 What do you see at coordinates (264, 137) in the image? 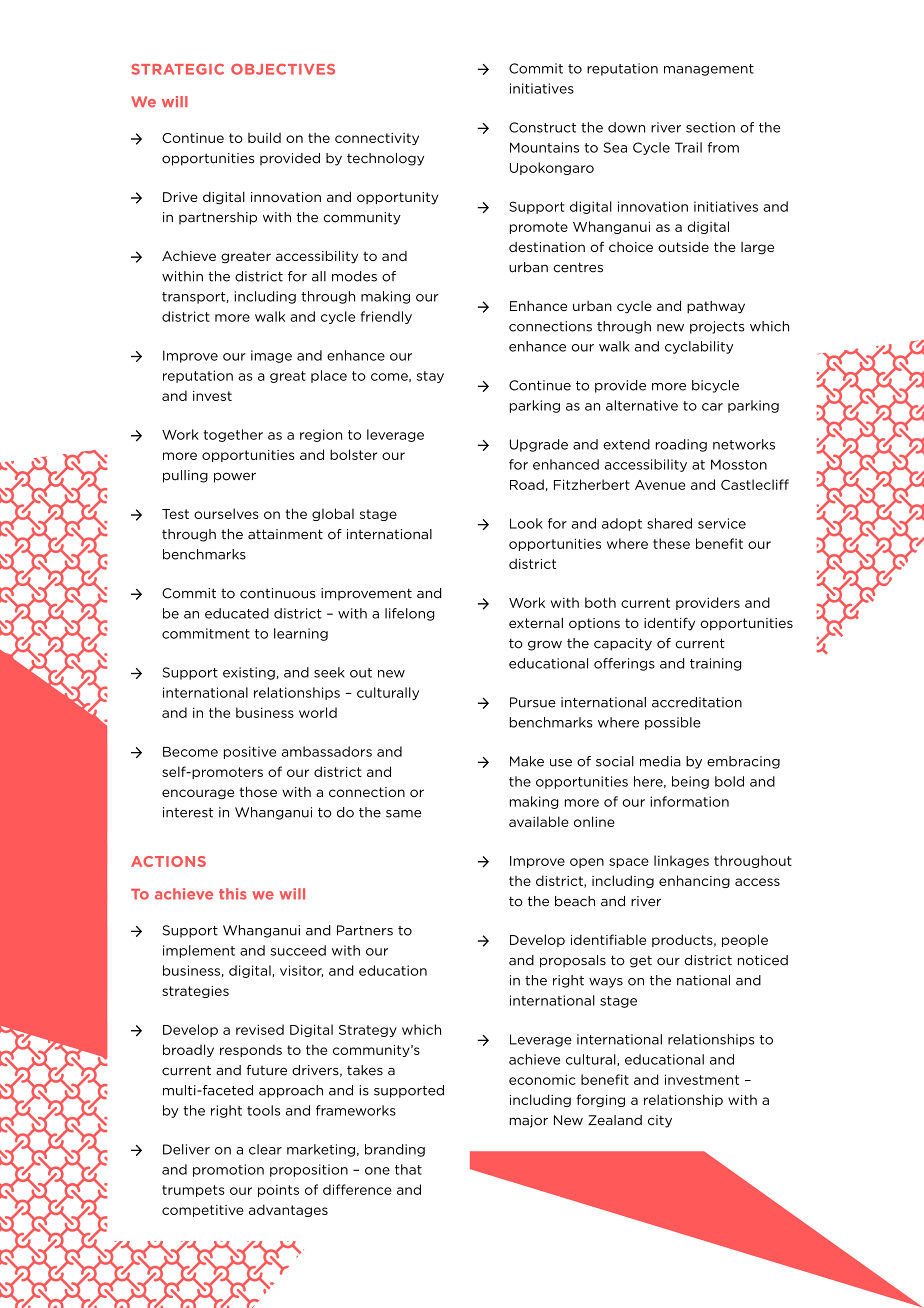
I see `build` at bounding box center [264, 137].
